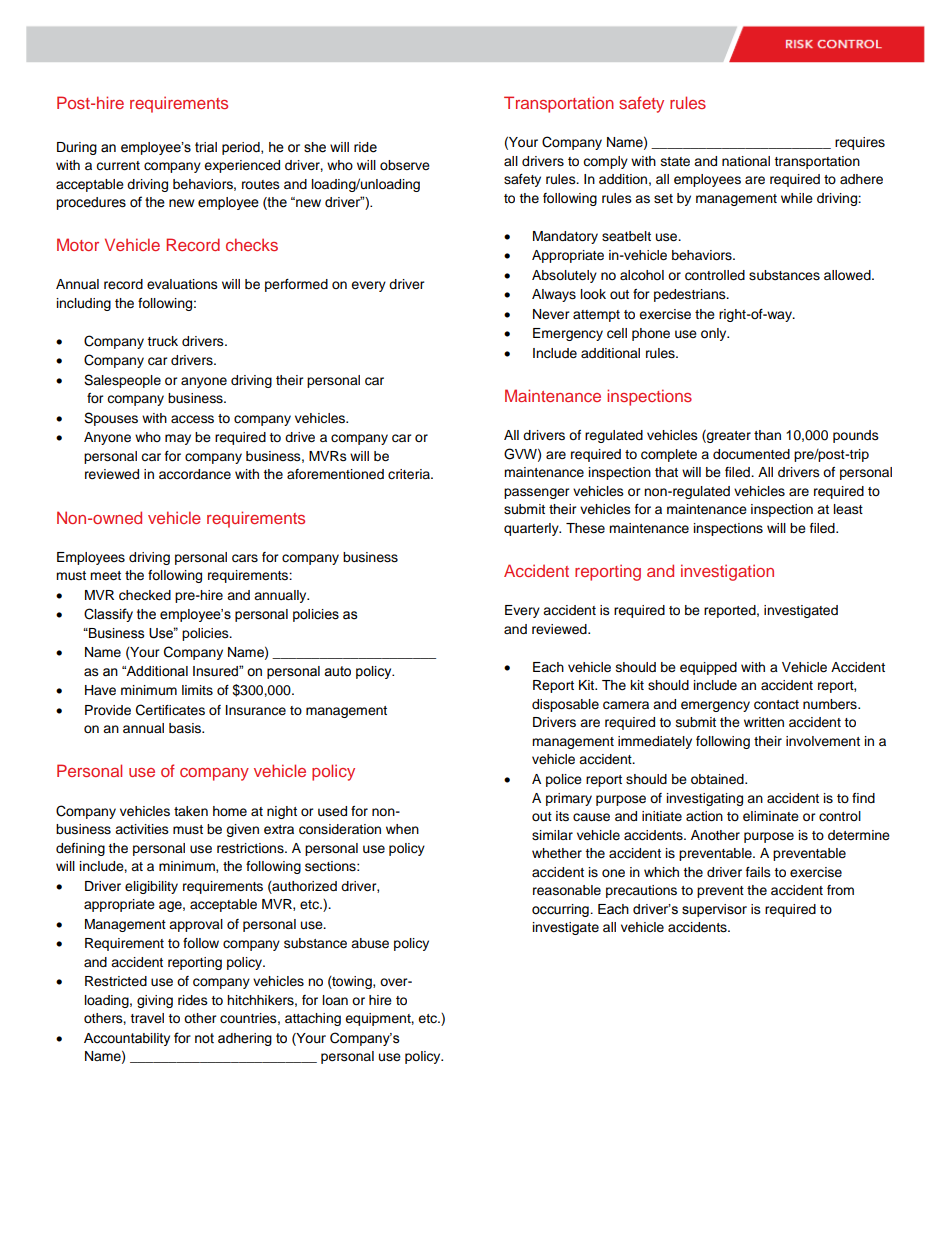 The image size is (952, 1233). What do you see at coordinates (335, 1000) in the screenshot?
I see `loan` at bounding box center [335, 1000].
